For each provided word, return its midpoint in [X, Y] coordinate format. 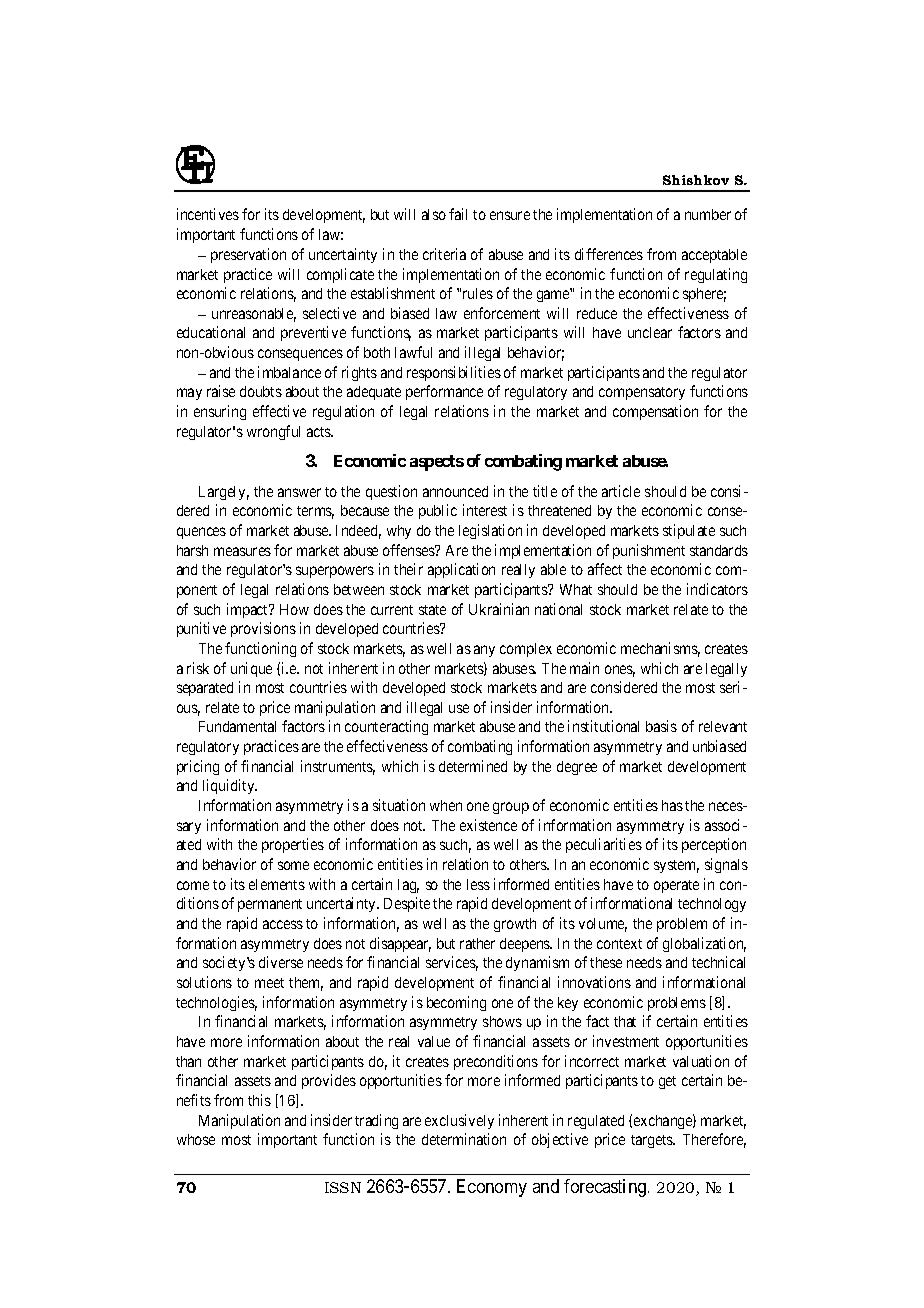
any [484, 651]
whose [196, 1139]
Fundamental [237, 726]
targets [652, 1141]
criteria [444, 254]
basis [661, 726]
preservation [248, 255]
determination [464, 1139]
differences [609, 254]
